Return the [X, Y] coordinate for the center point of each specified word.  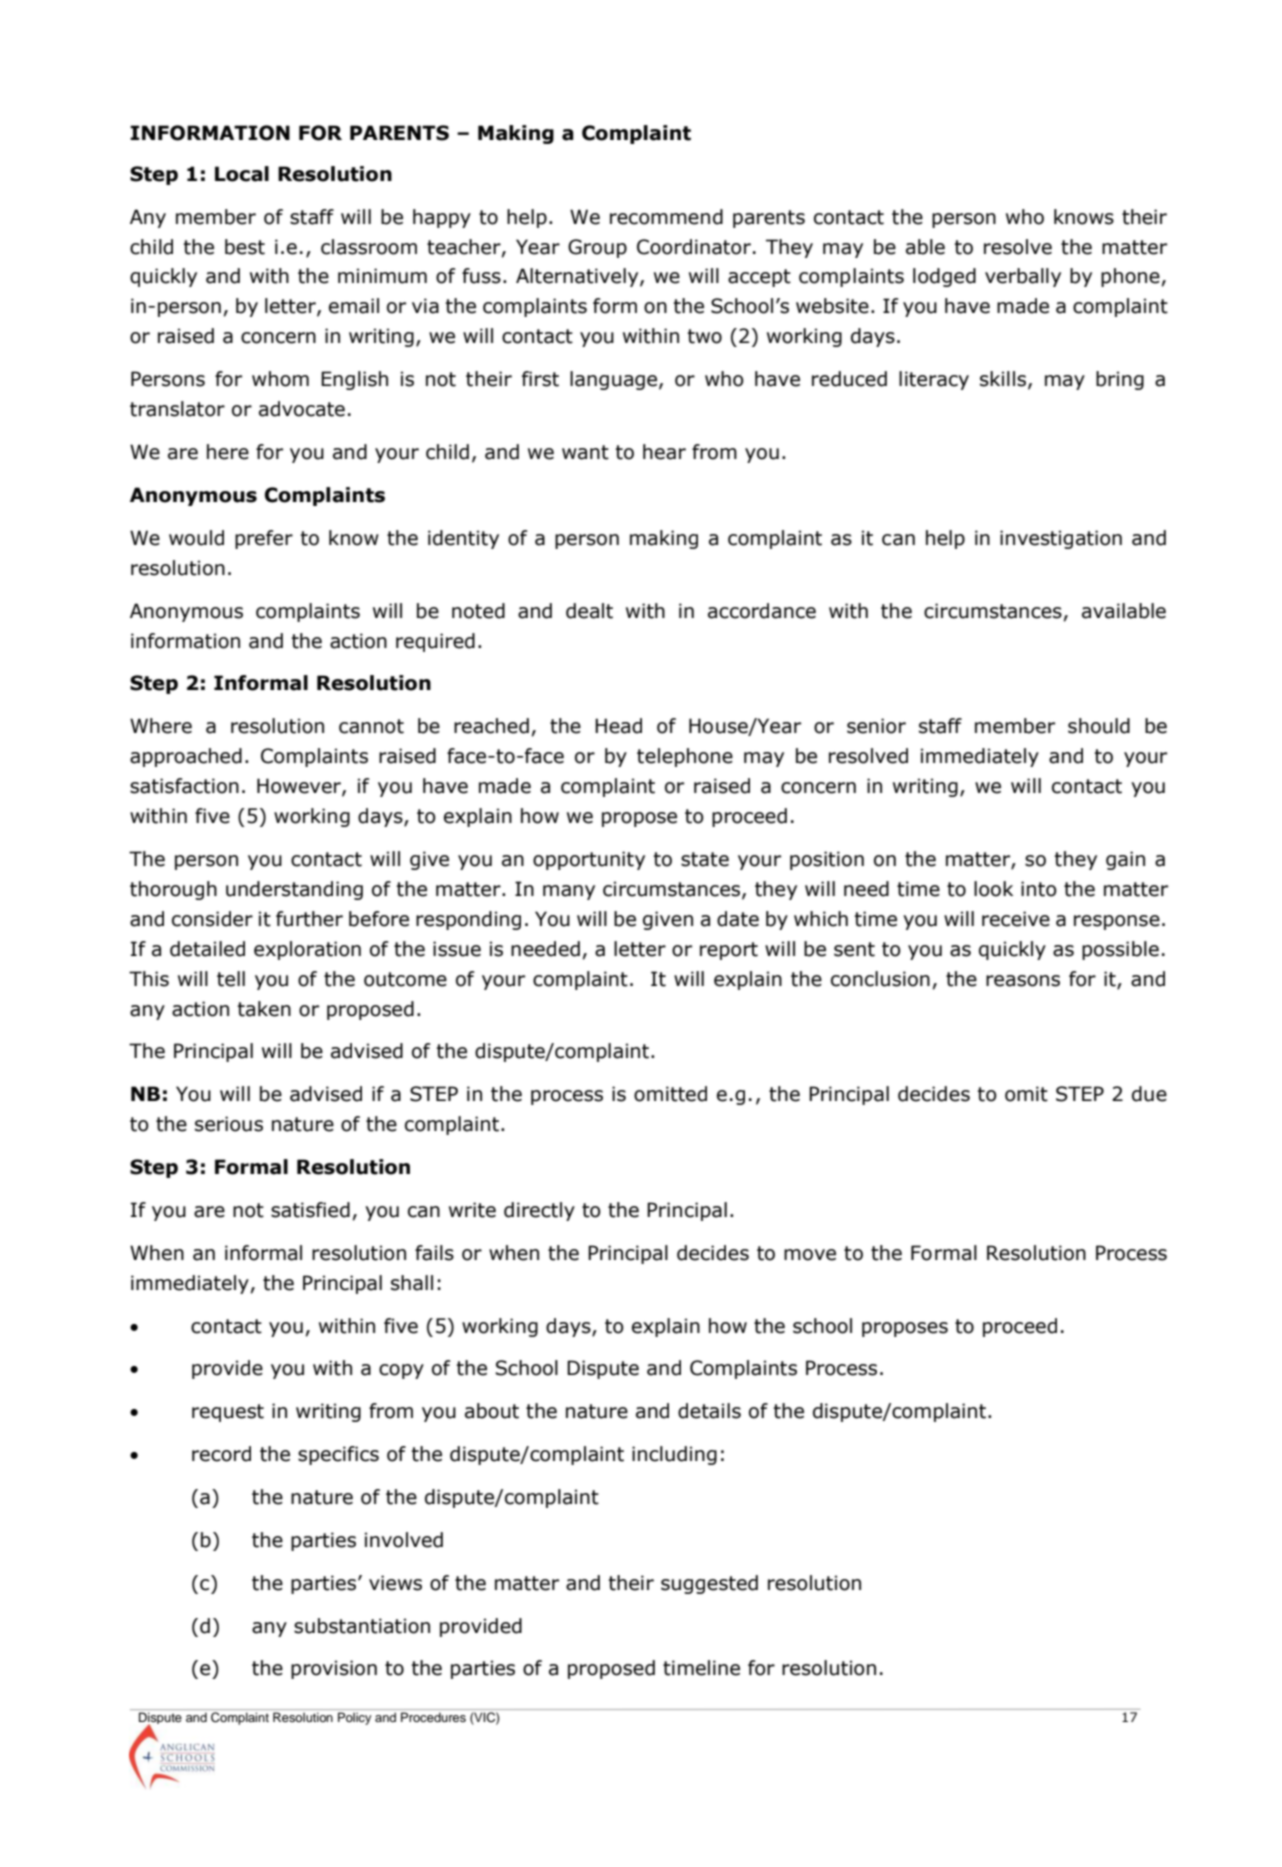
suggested [709, 1584]
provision [334, 1669]
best [245, 247]
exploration [307, 950]
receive [1016, 919]
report [729, 951]
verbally [1023, 277]
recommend [666, 217]
